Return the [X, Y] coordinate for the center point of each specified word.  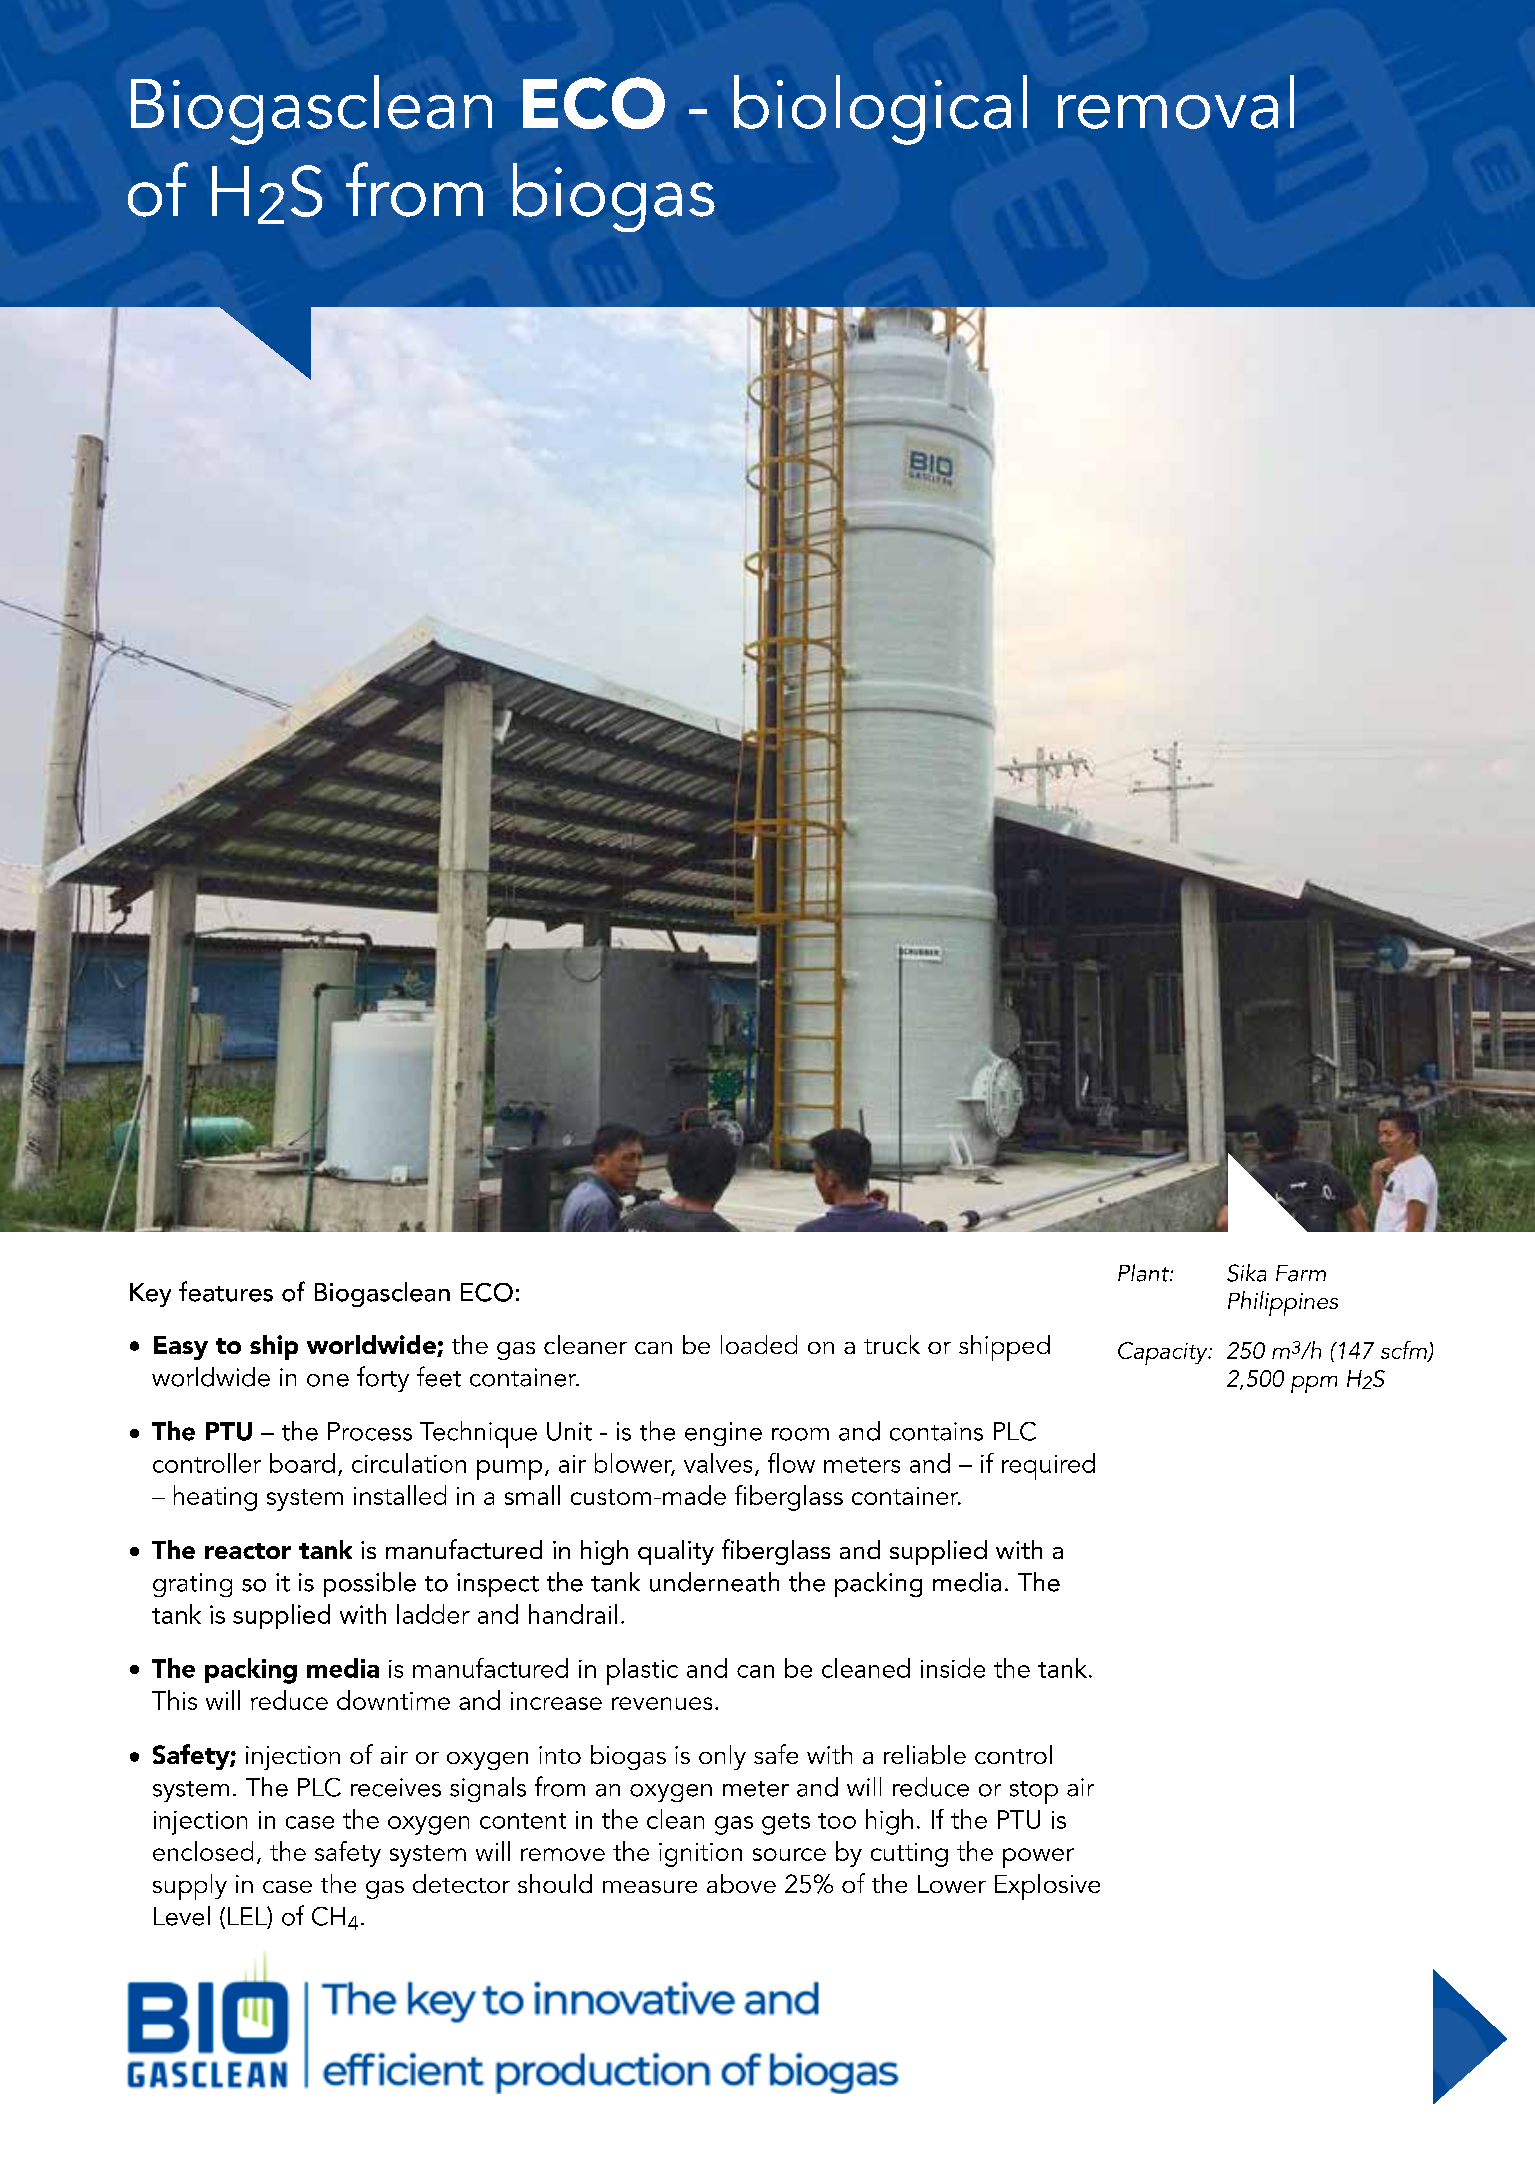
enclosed [203, 1851]
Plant [1144, 1273]
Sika [1246, 1273]
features [226, 1291]
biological [880, 110]
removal [1176, 102]
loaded [759, 1344]
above [741, 1883]
